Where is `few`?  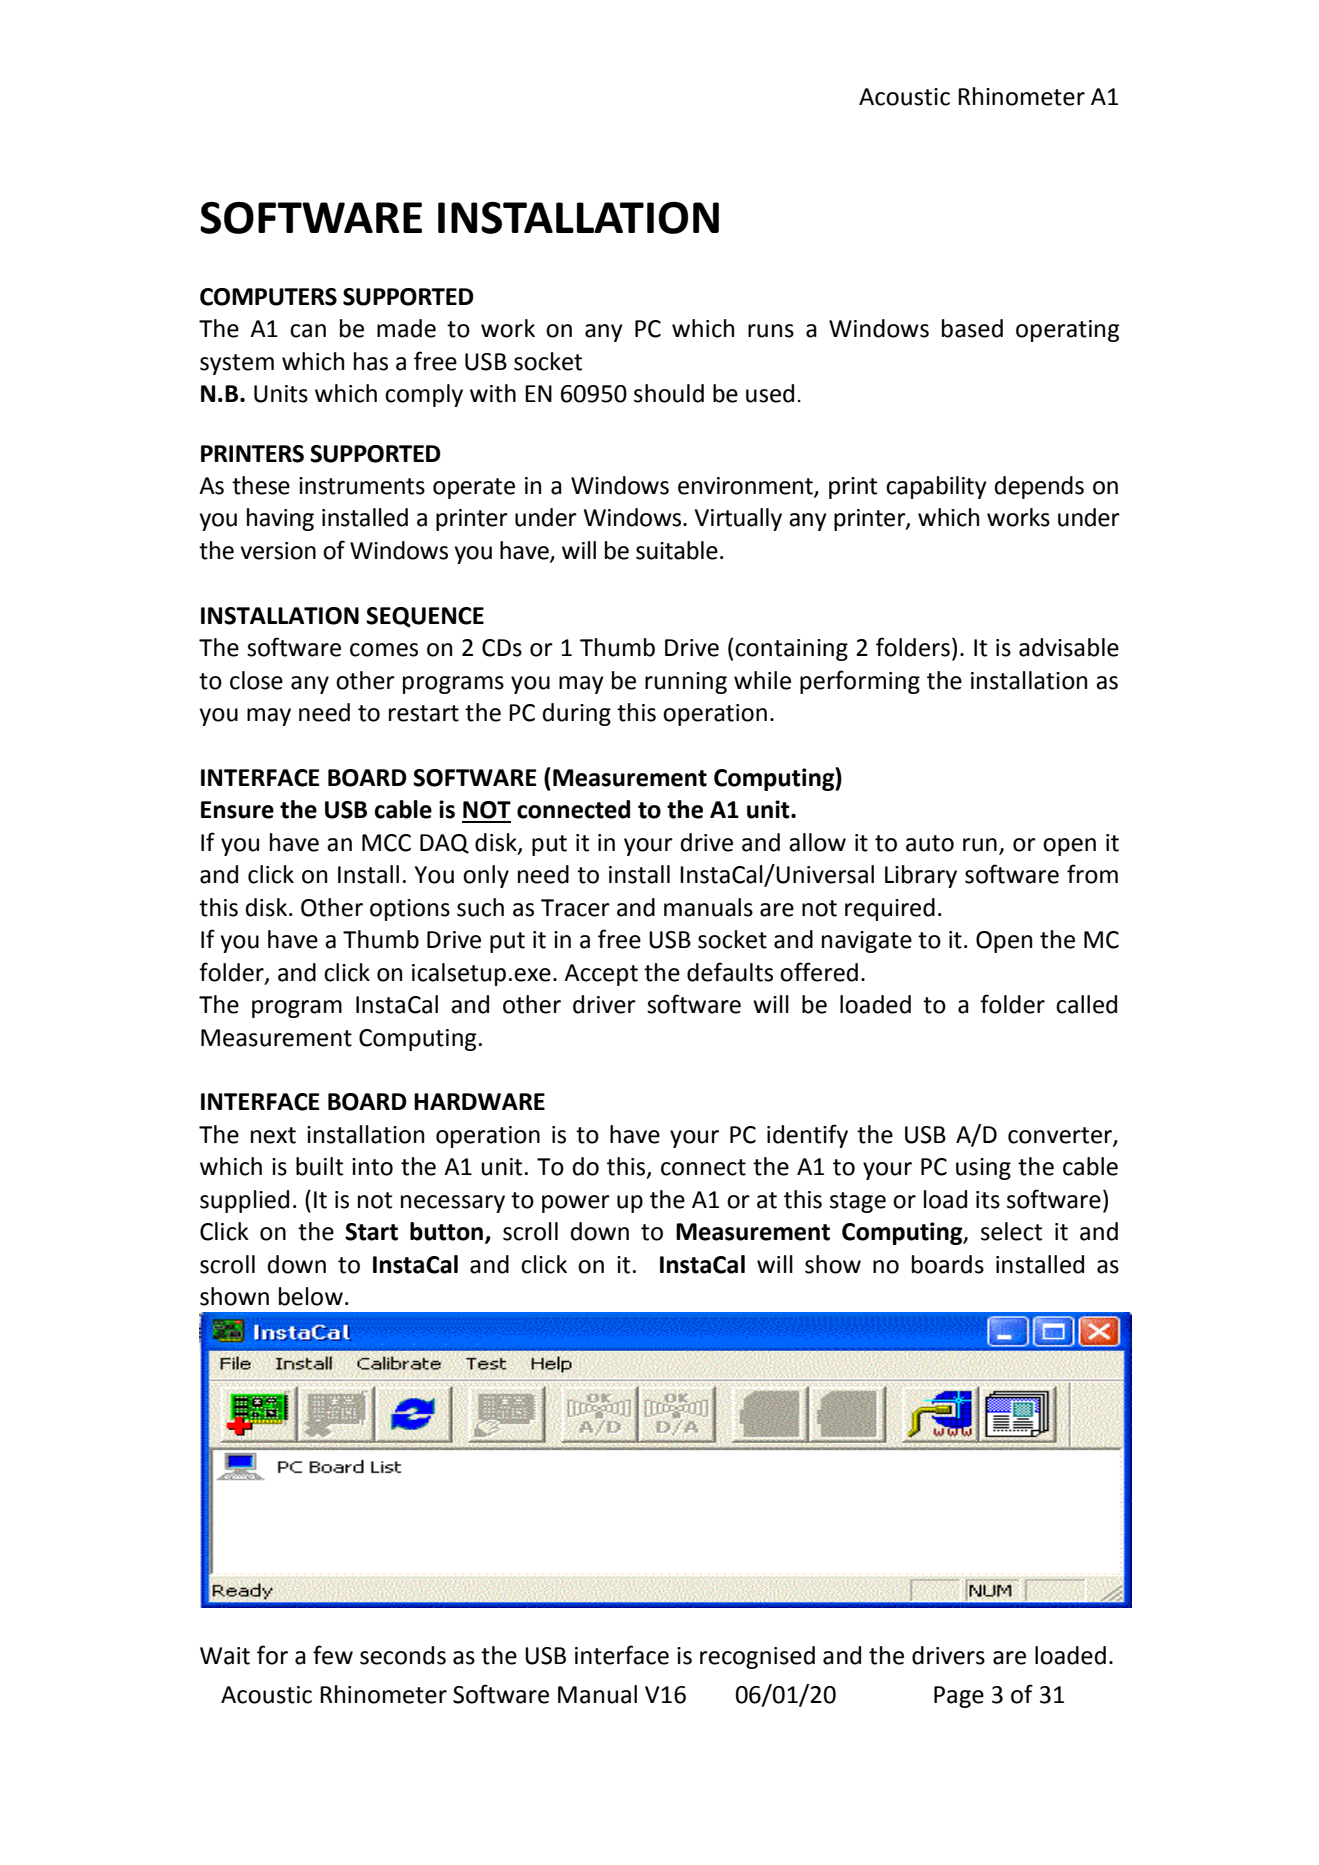
few is located at coordinates (333, 1655).
